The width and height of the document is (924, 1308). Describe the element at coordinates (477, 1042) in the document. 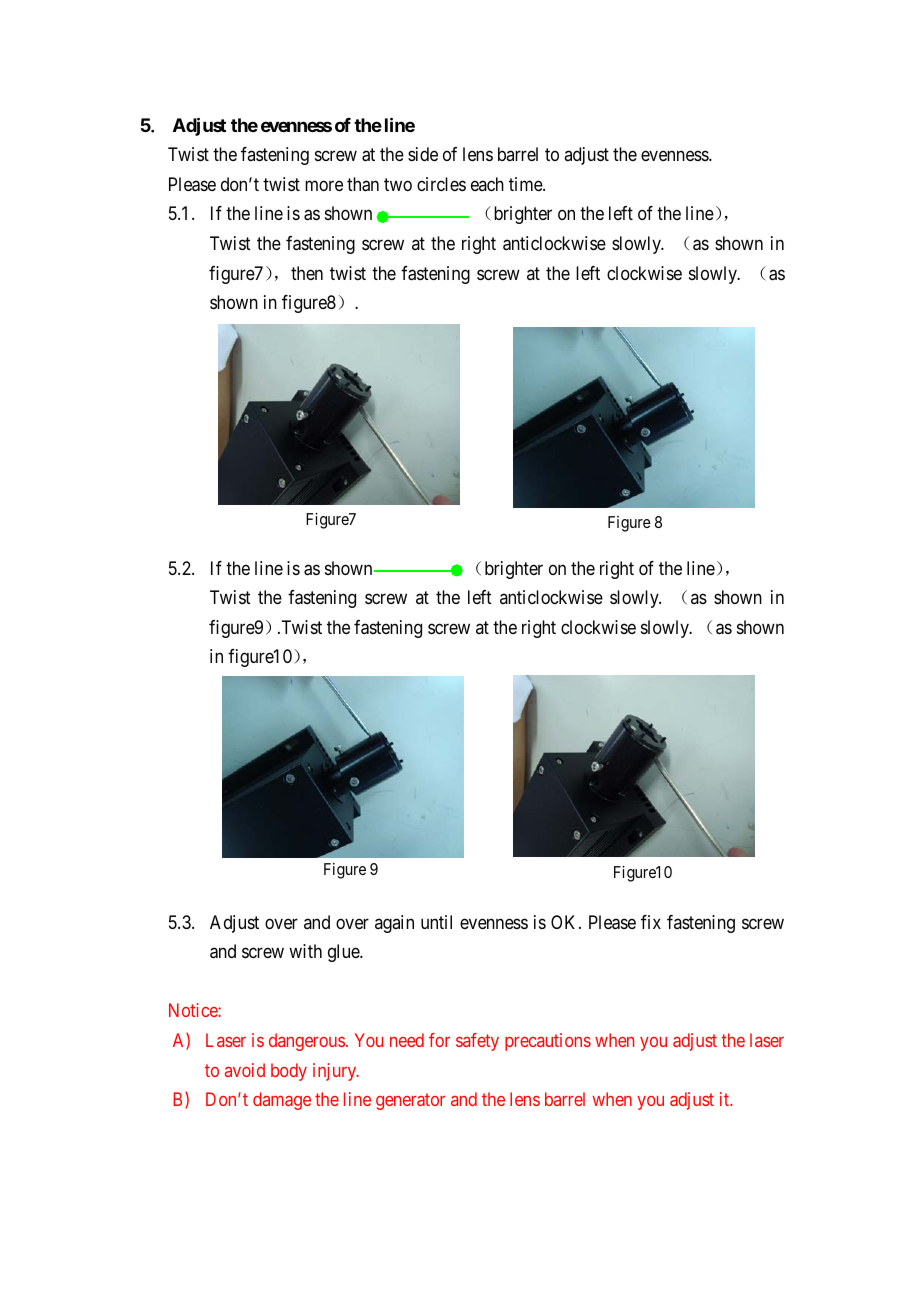

I see `safety` at that location.
